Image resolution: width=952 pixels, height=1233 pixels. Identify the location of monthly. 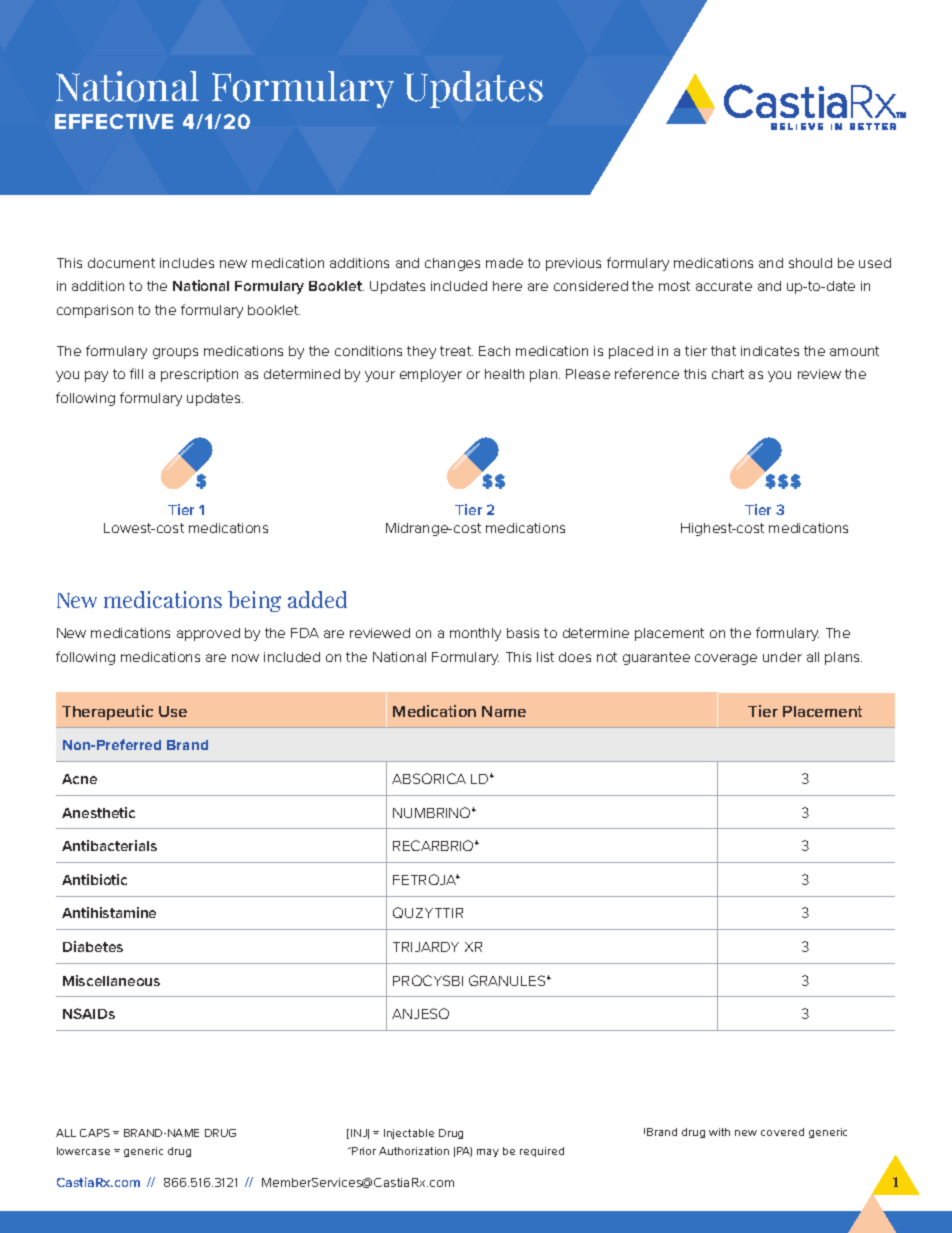
(475, 634).
